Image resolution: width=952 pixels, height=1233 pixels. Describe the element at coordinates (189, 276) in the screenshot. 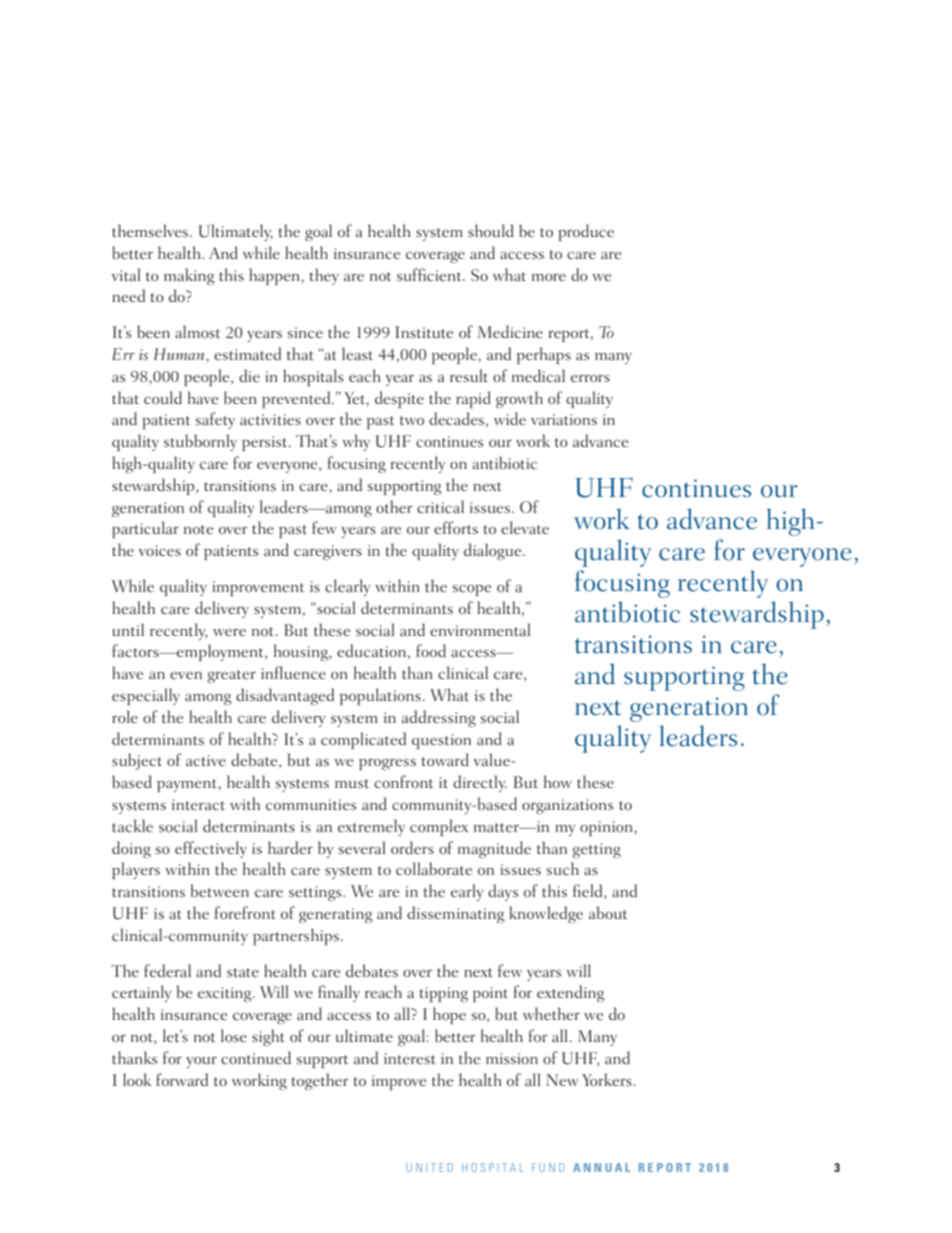

I see `making` at that location.
